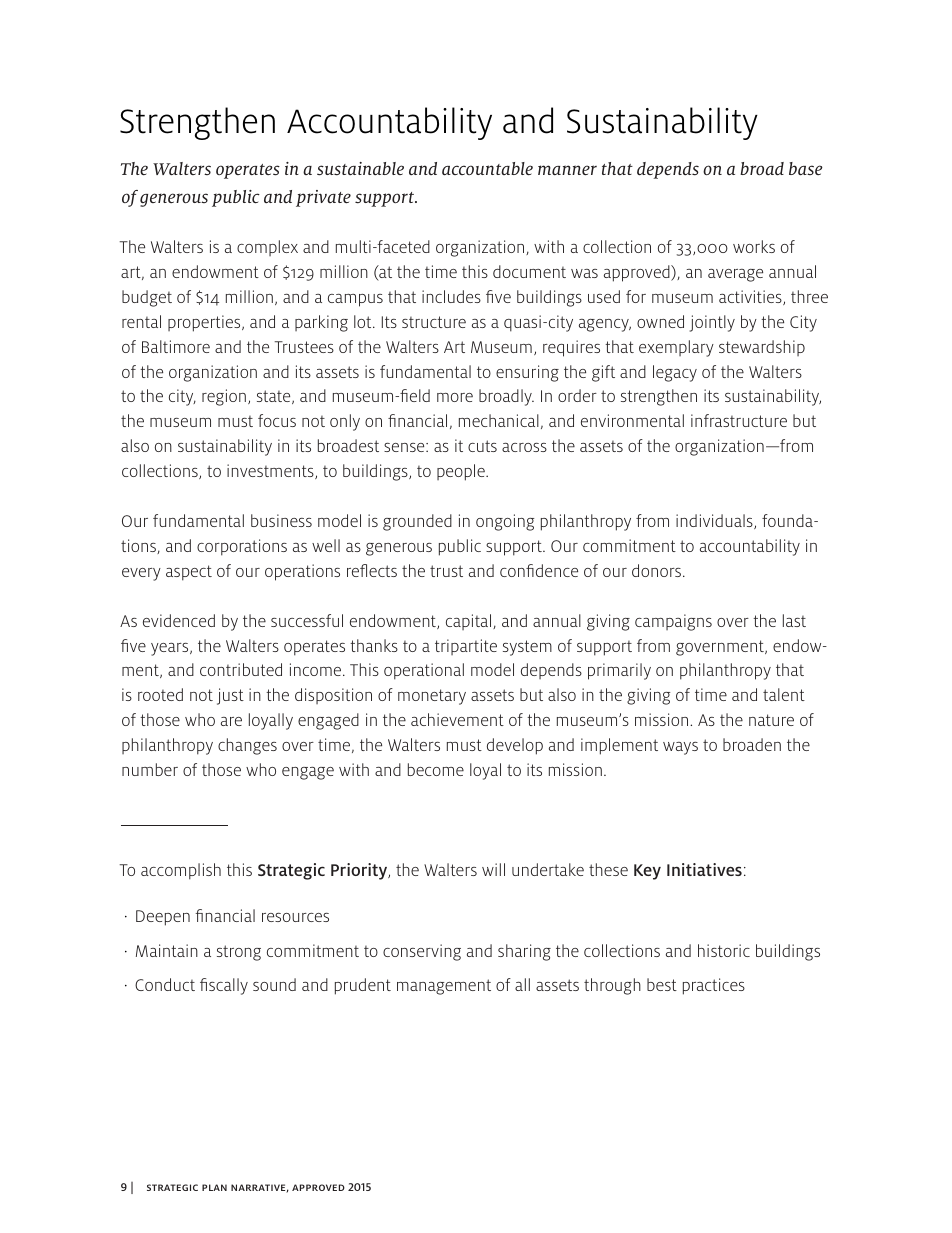 Image resolution: width=952 pixels, height=1233 pixels. Describe the element at coordinates (214, 1187) in the screenshot. I see `plan` at that location.
